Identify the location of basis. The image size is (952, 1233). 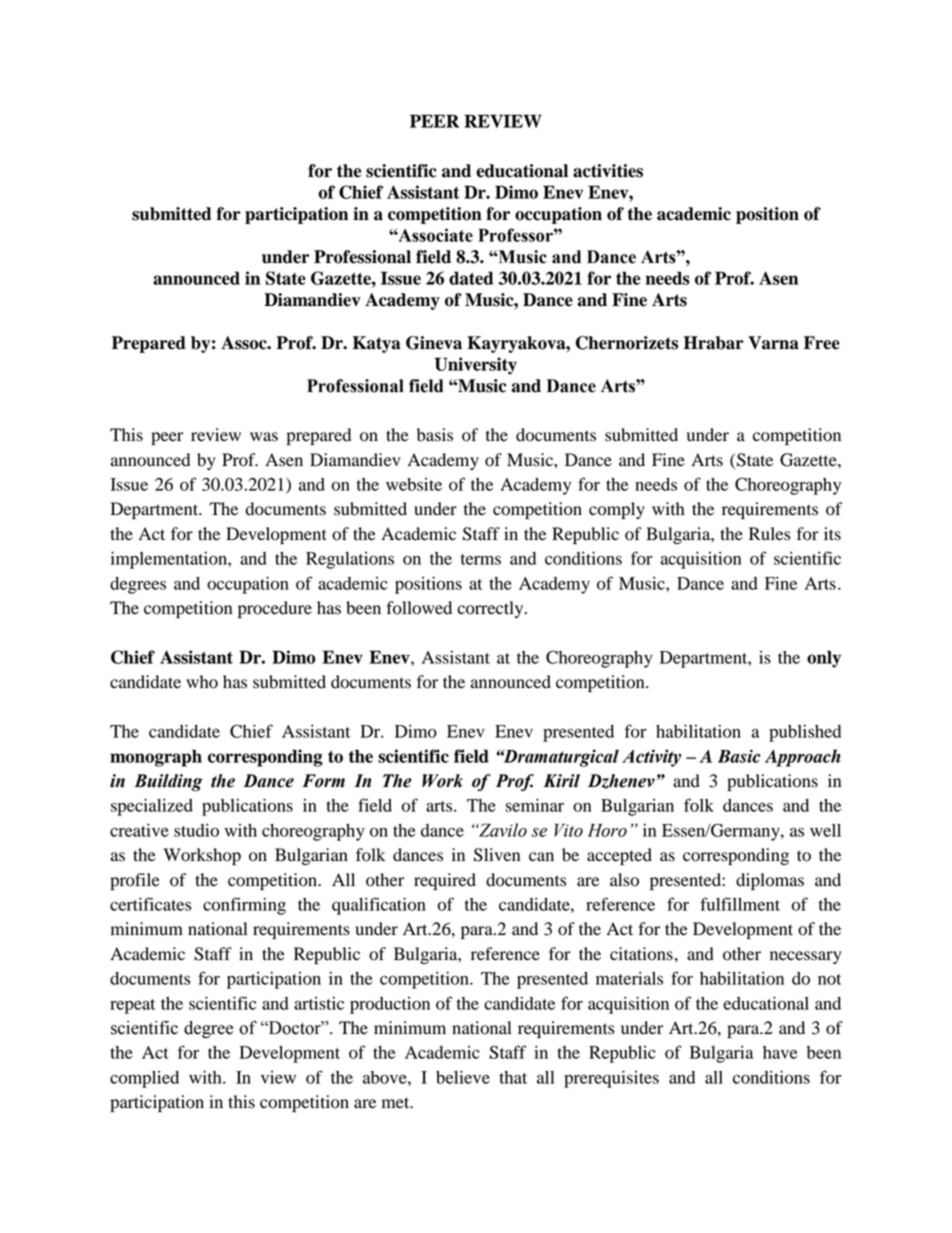
(435, 435).
